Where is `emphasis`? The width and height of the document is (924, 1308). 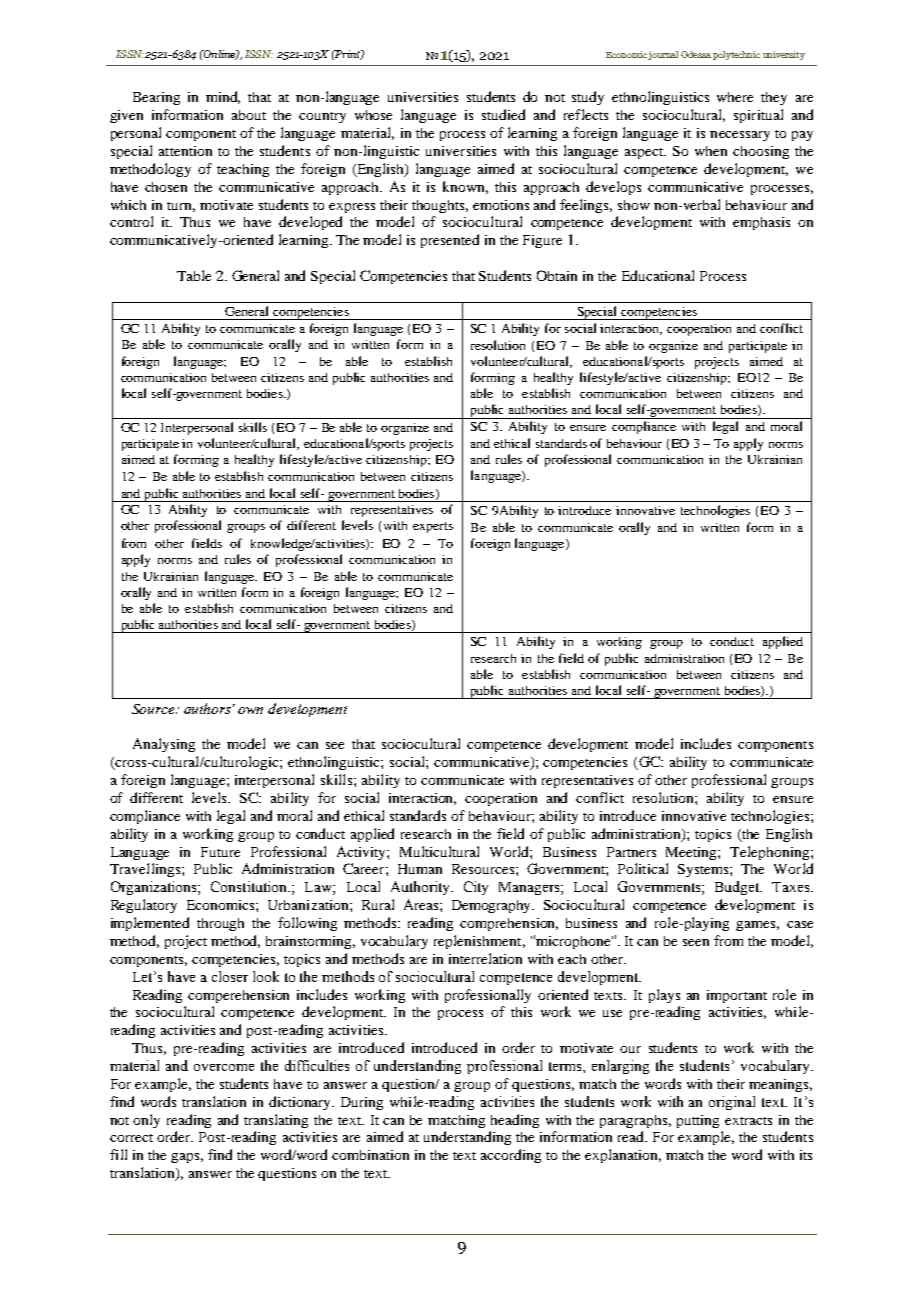
emphasis is located at coordinates (761, 223).
